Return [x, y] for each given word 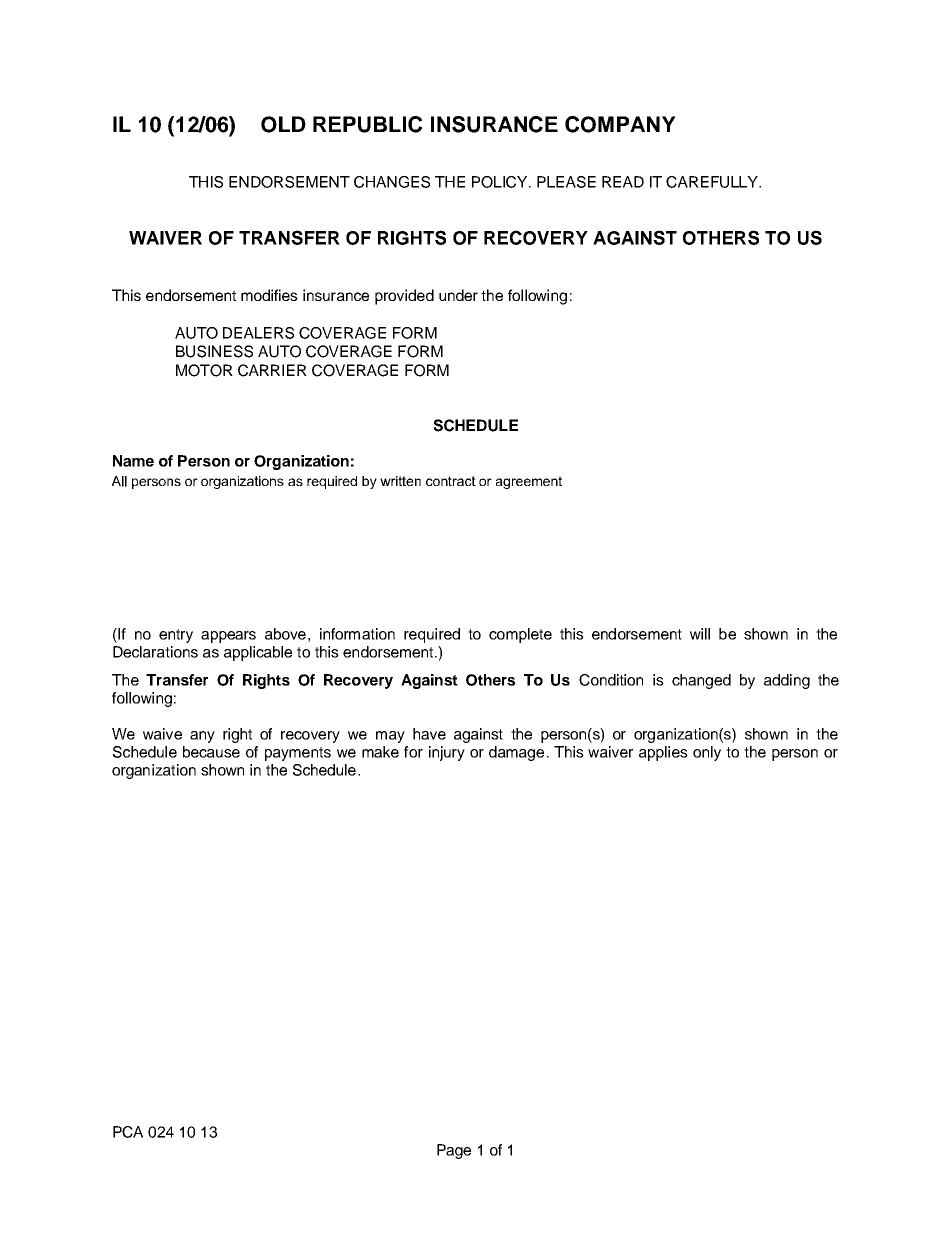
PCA [128, 1132]
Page [454, 1151]
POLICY [501, 182]
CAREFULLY [713, 182]
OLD [283, 124]
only [707, 753]
